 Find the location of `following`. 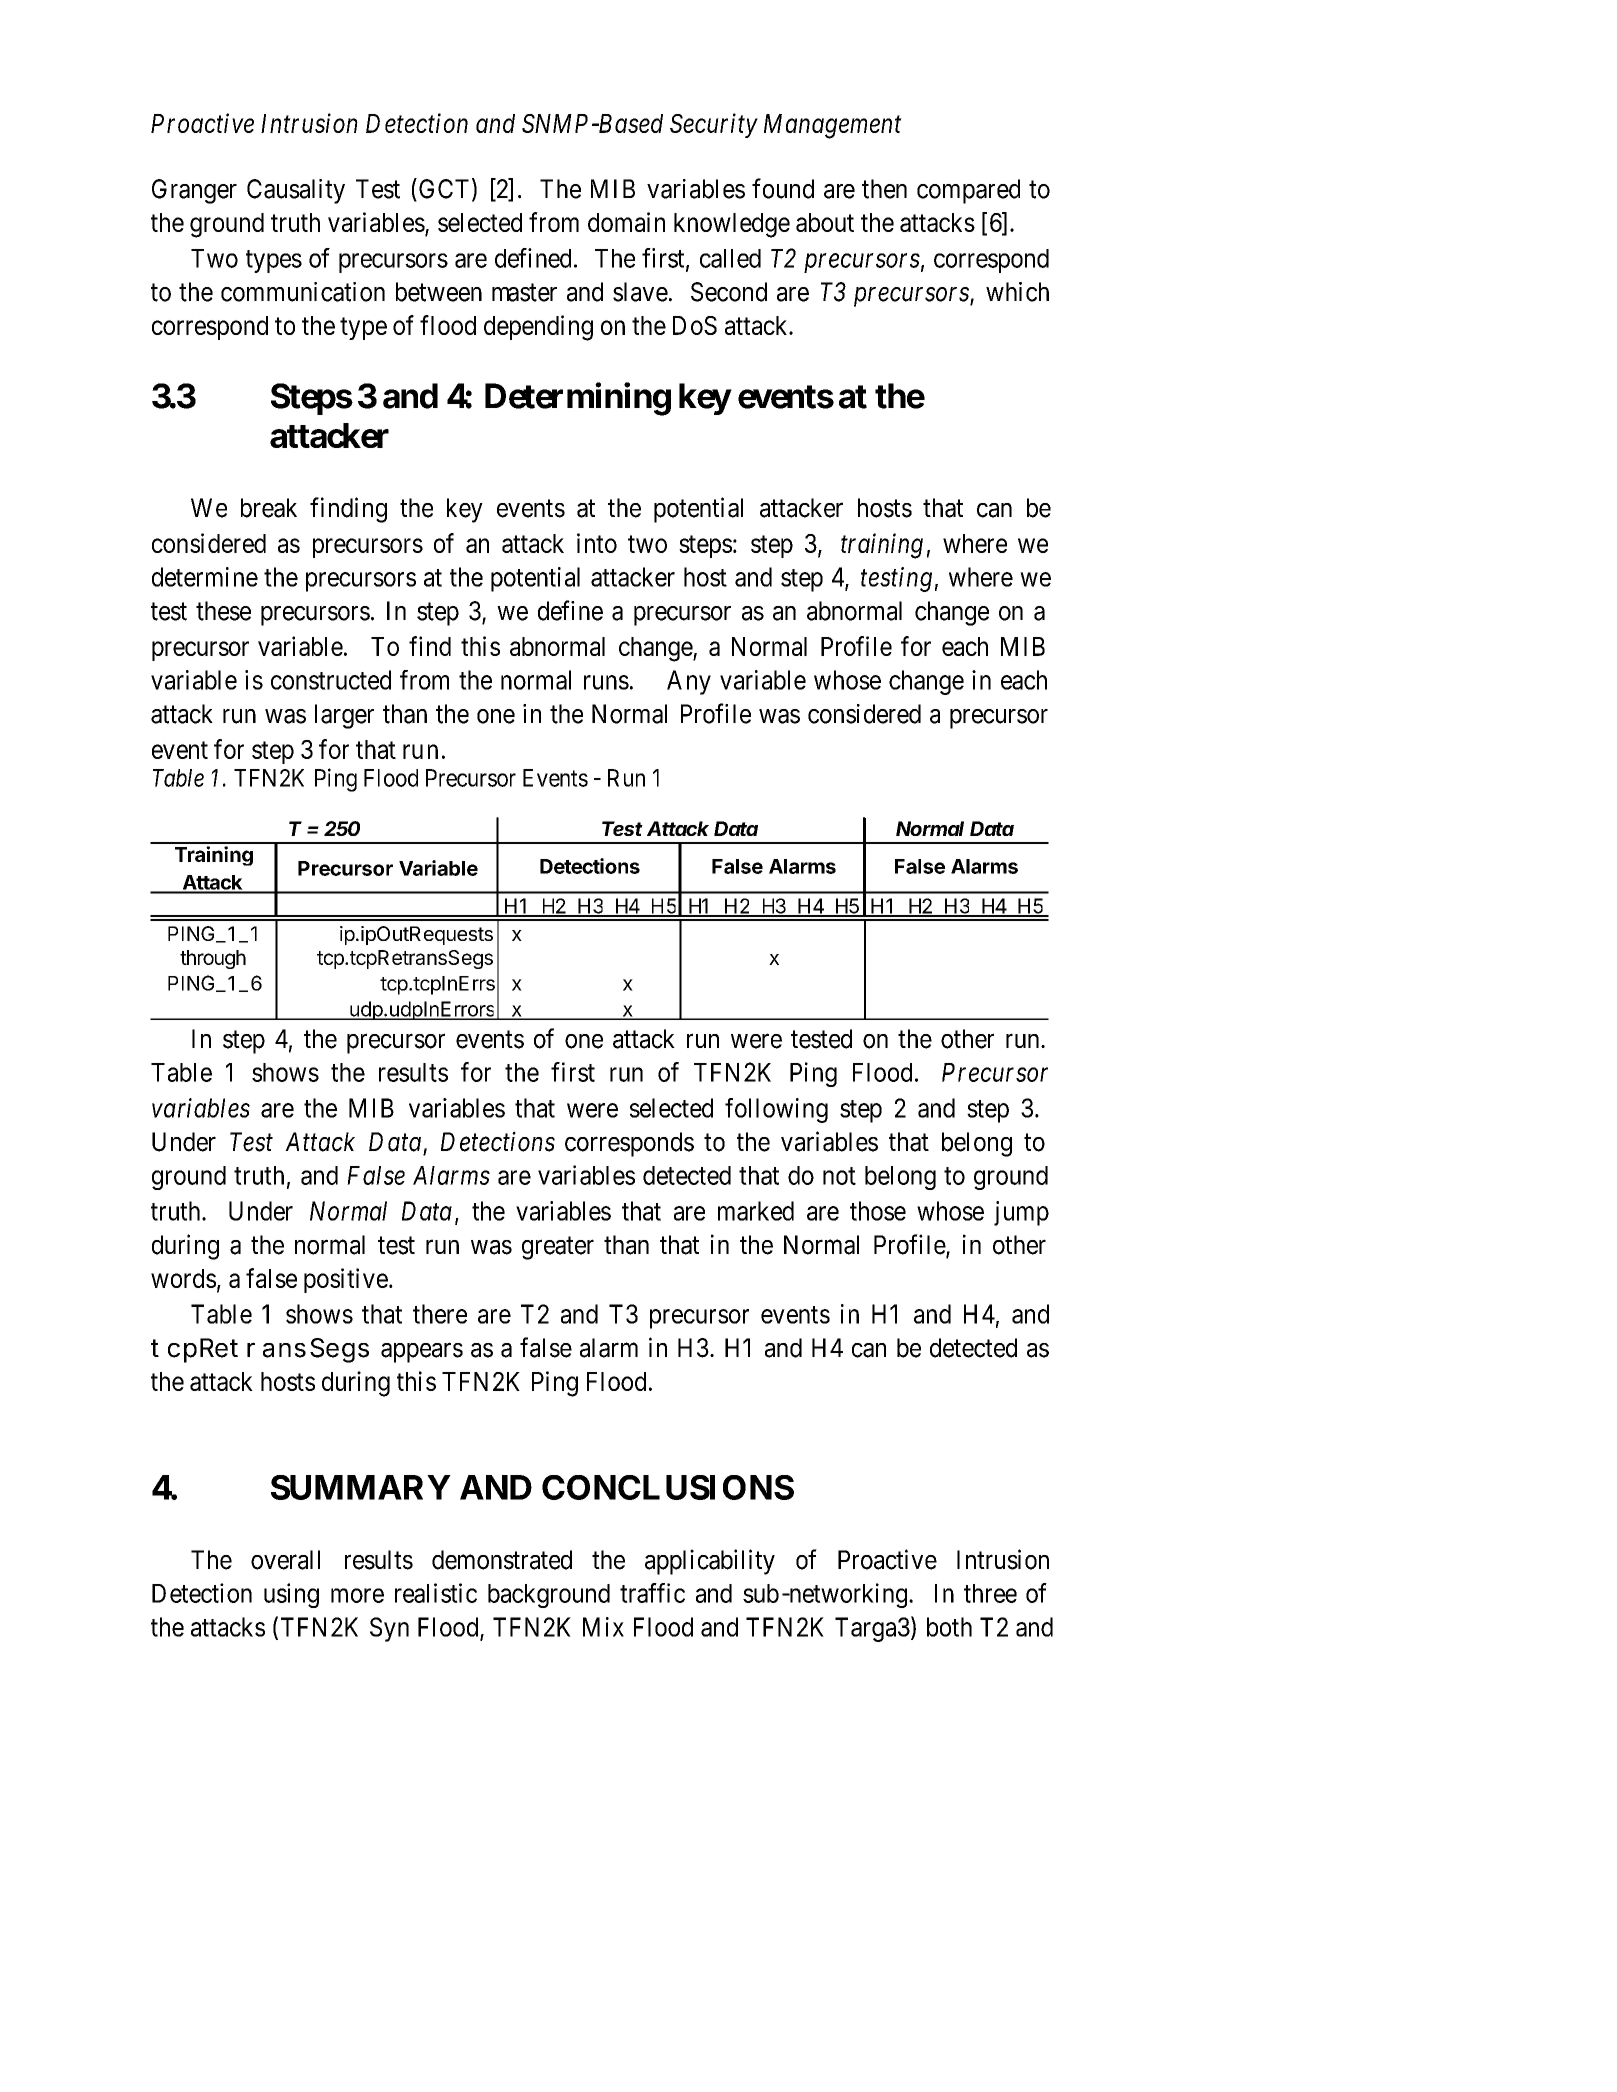

following is located at coordinates (776, 1110).
